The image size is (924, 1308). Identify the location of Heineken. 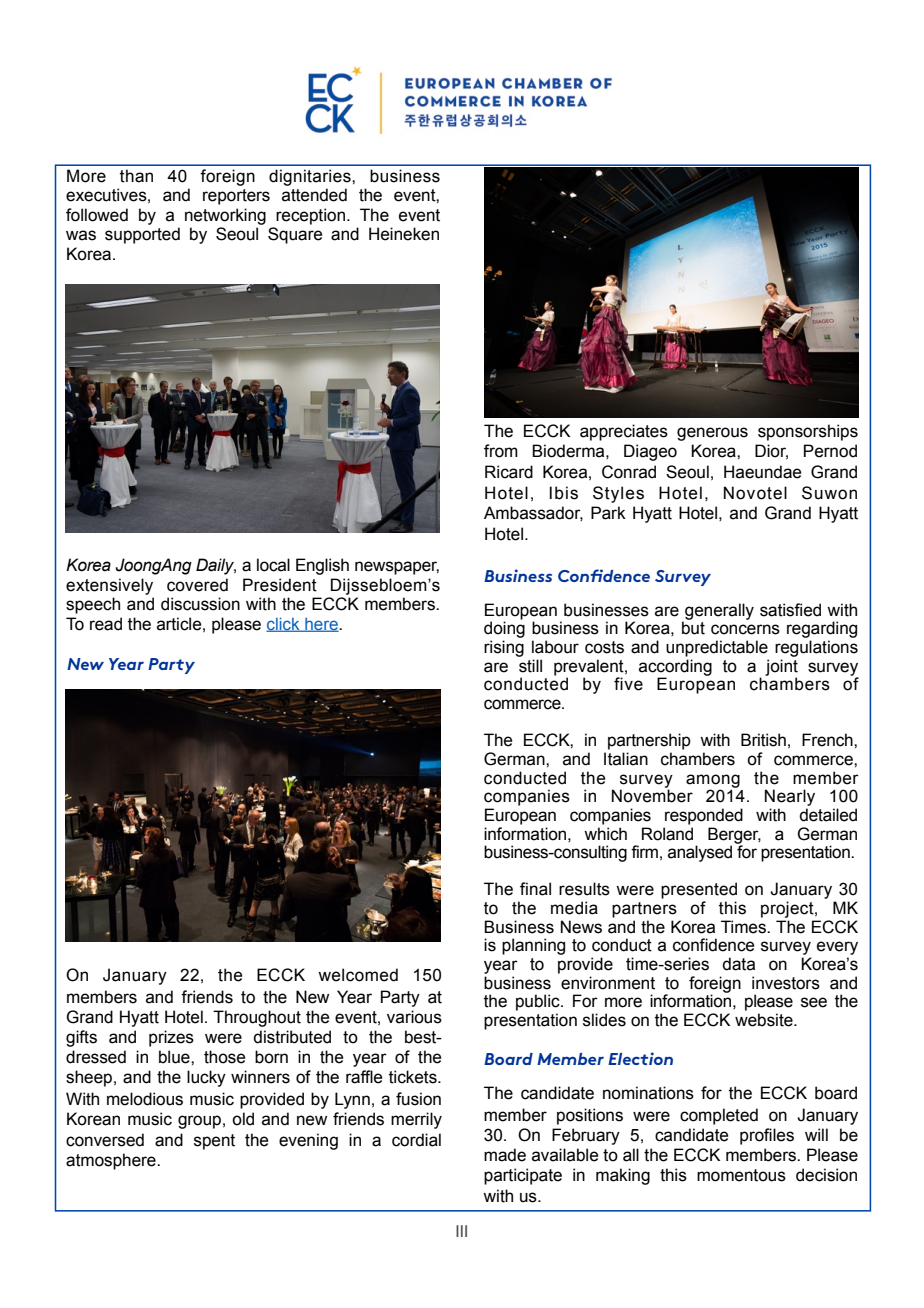
(404, 234).
